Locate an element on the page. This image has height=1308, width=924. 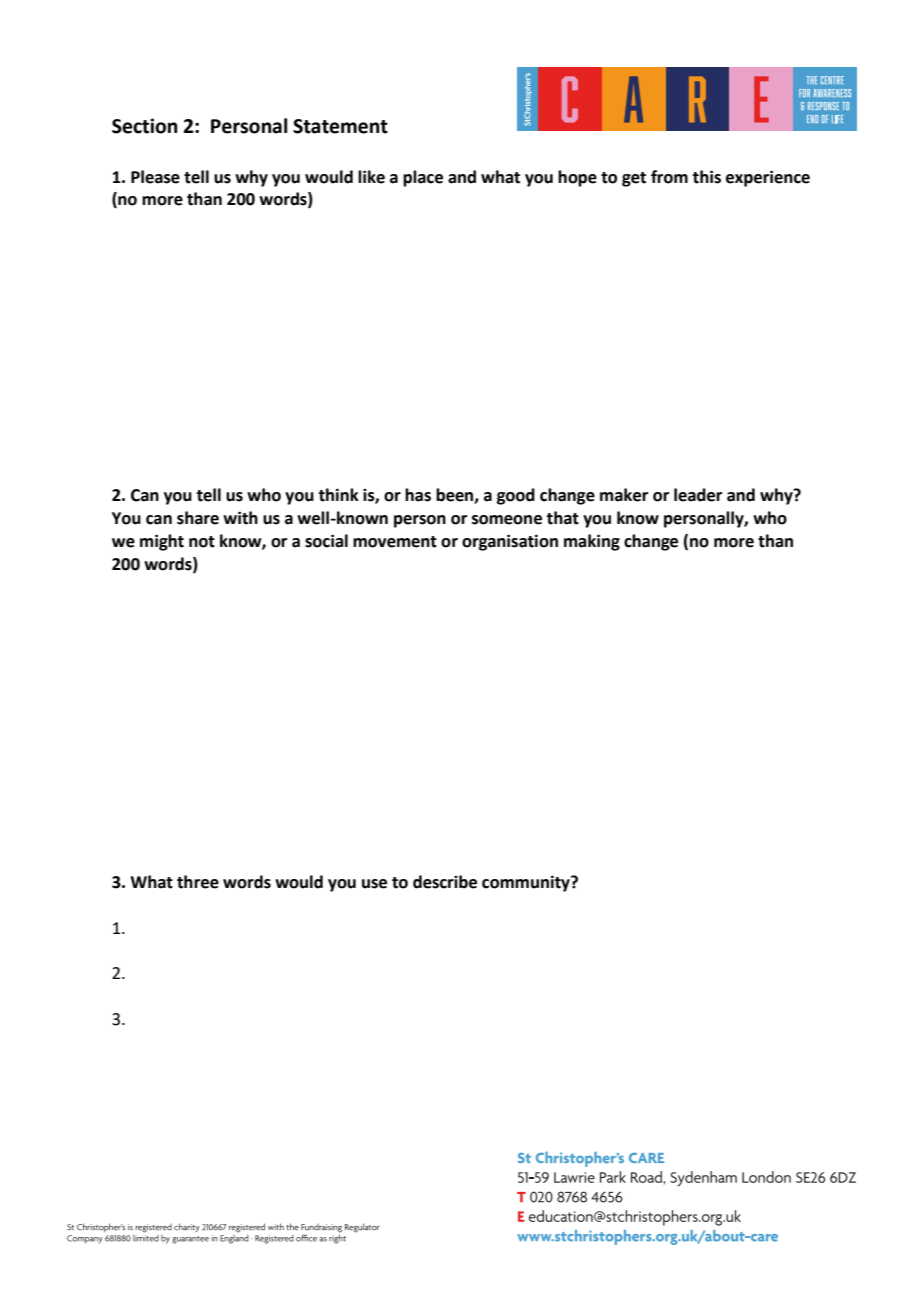
think is located at coordinates (338, 495).
